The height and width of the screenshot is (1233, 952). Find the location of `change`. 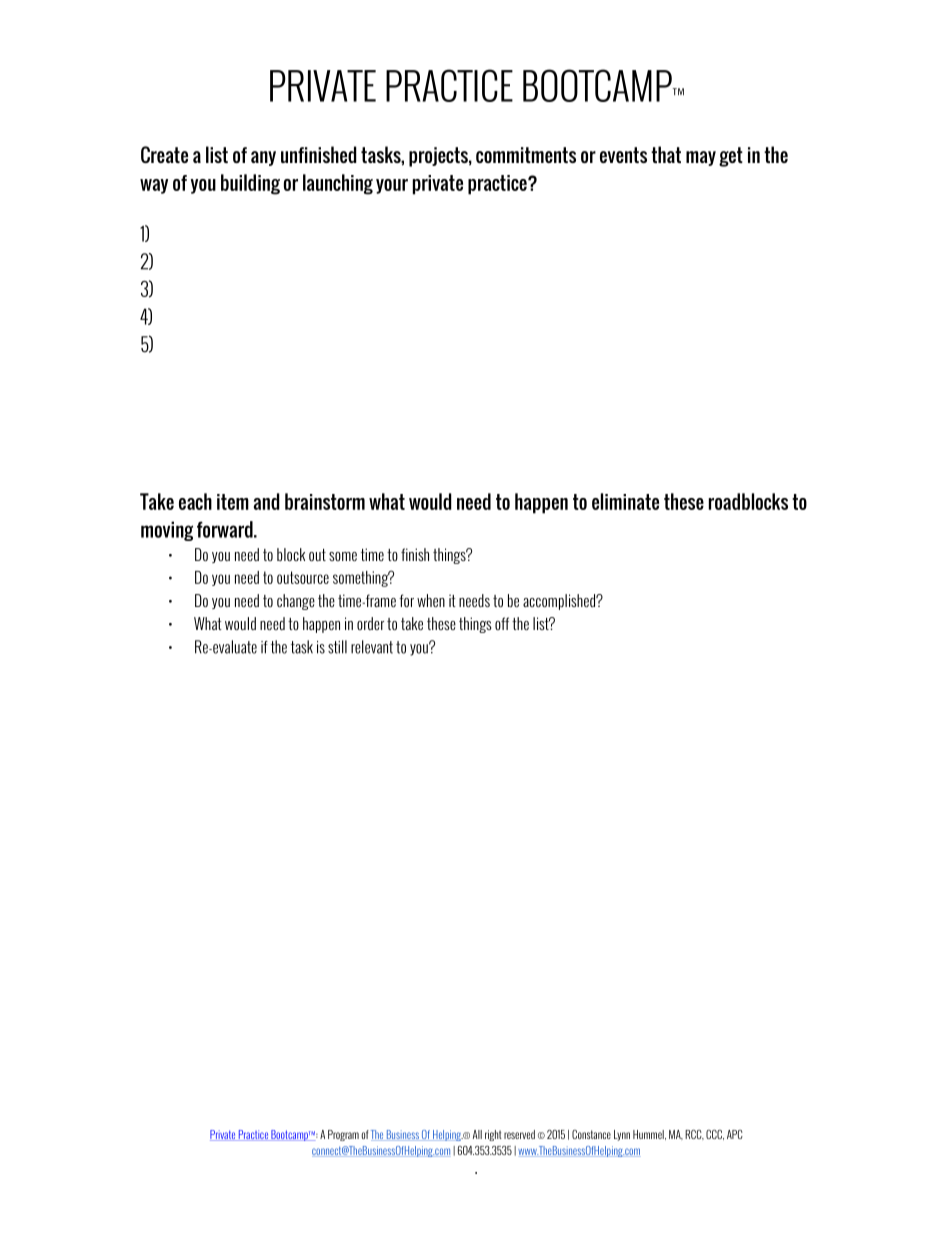

change is located at coordinates (296, 602).
